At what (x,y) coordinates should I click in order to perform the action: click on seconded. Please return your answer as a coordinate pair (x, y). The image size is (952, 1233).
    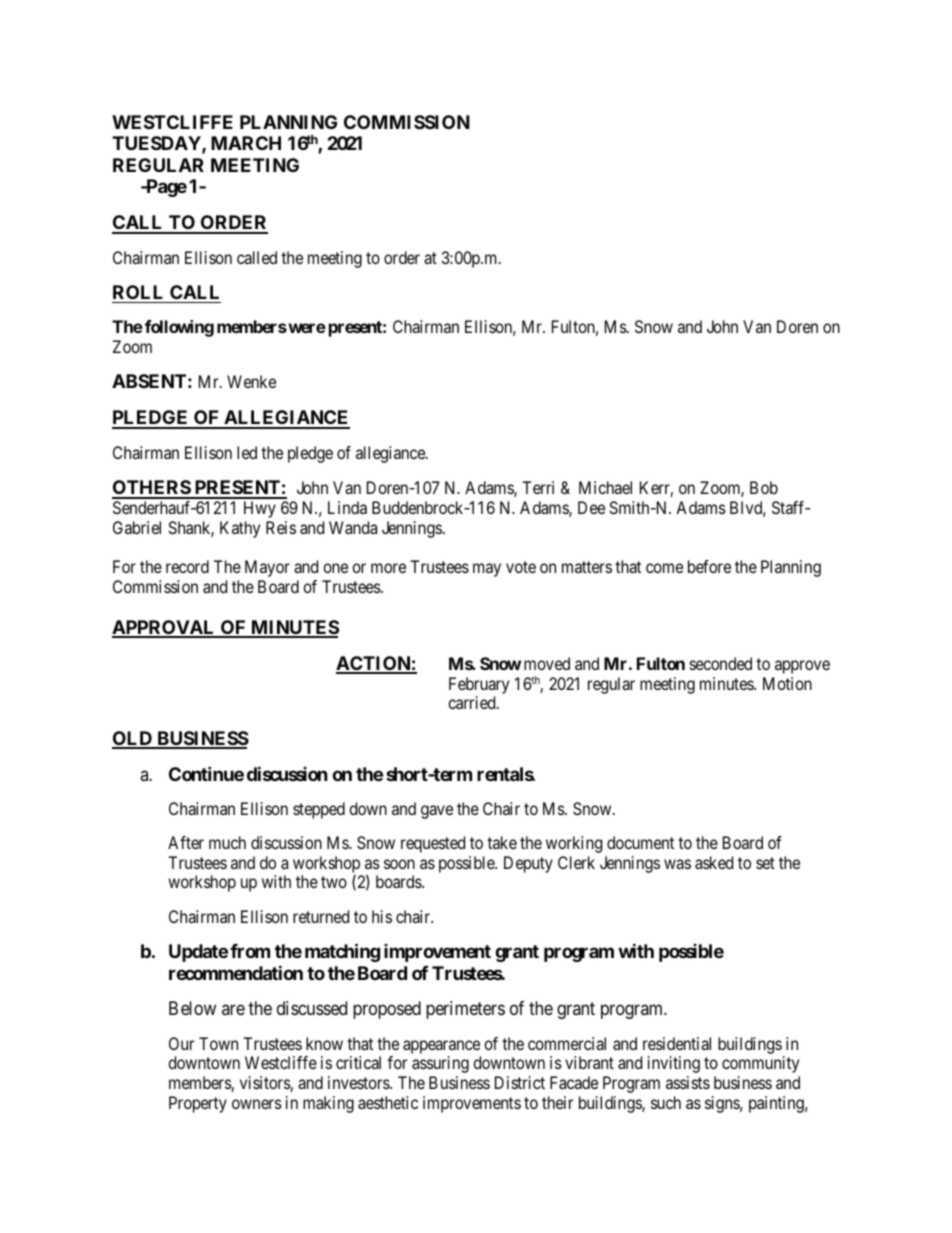
    Looking at the image, I should click on (721, 663).
